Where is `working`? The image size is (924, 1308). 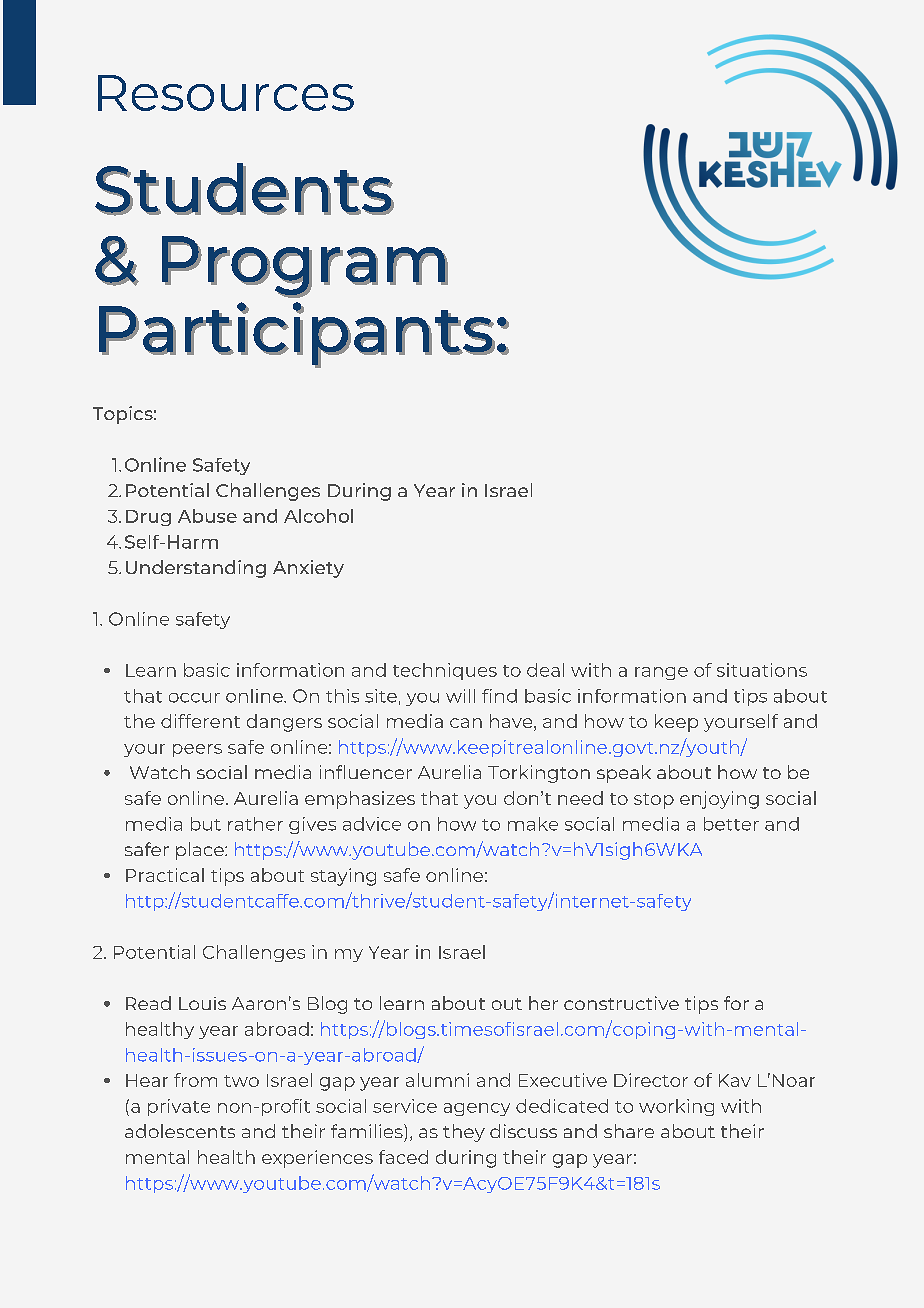
working is located at coordinates (676, 1107).
